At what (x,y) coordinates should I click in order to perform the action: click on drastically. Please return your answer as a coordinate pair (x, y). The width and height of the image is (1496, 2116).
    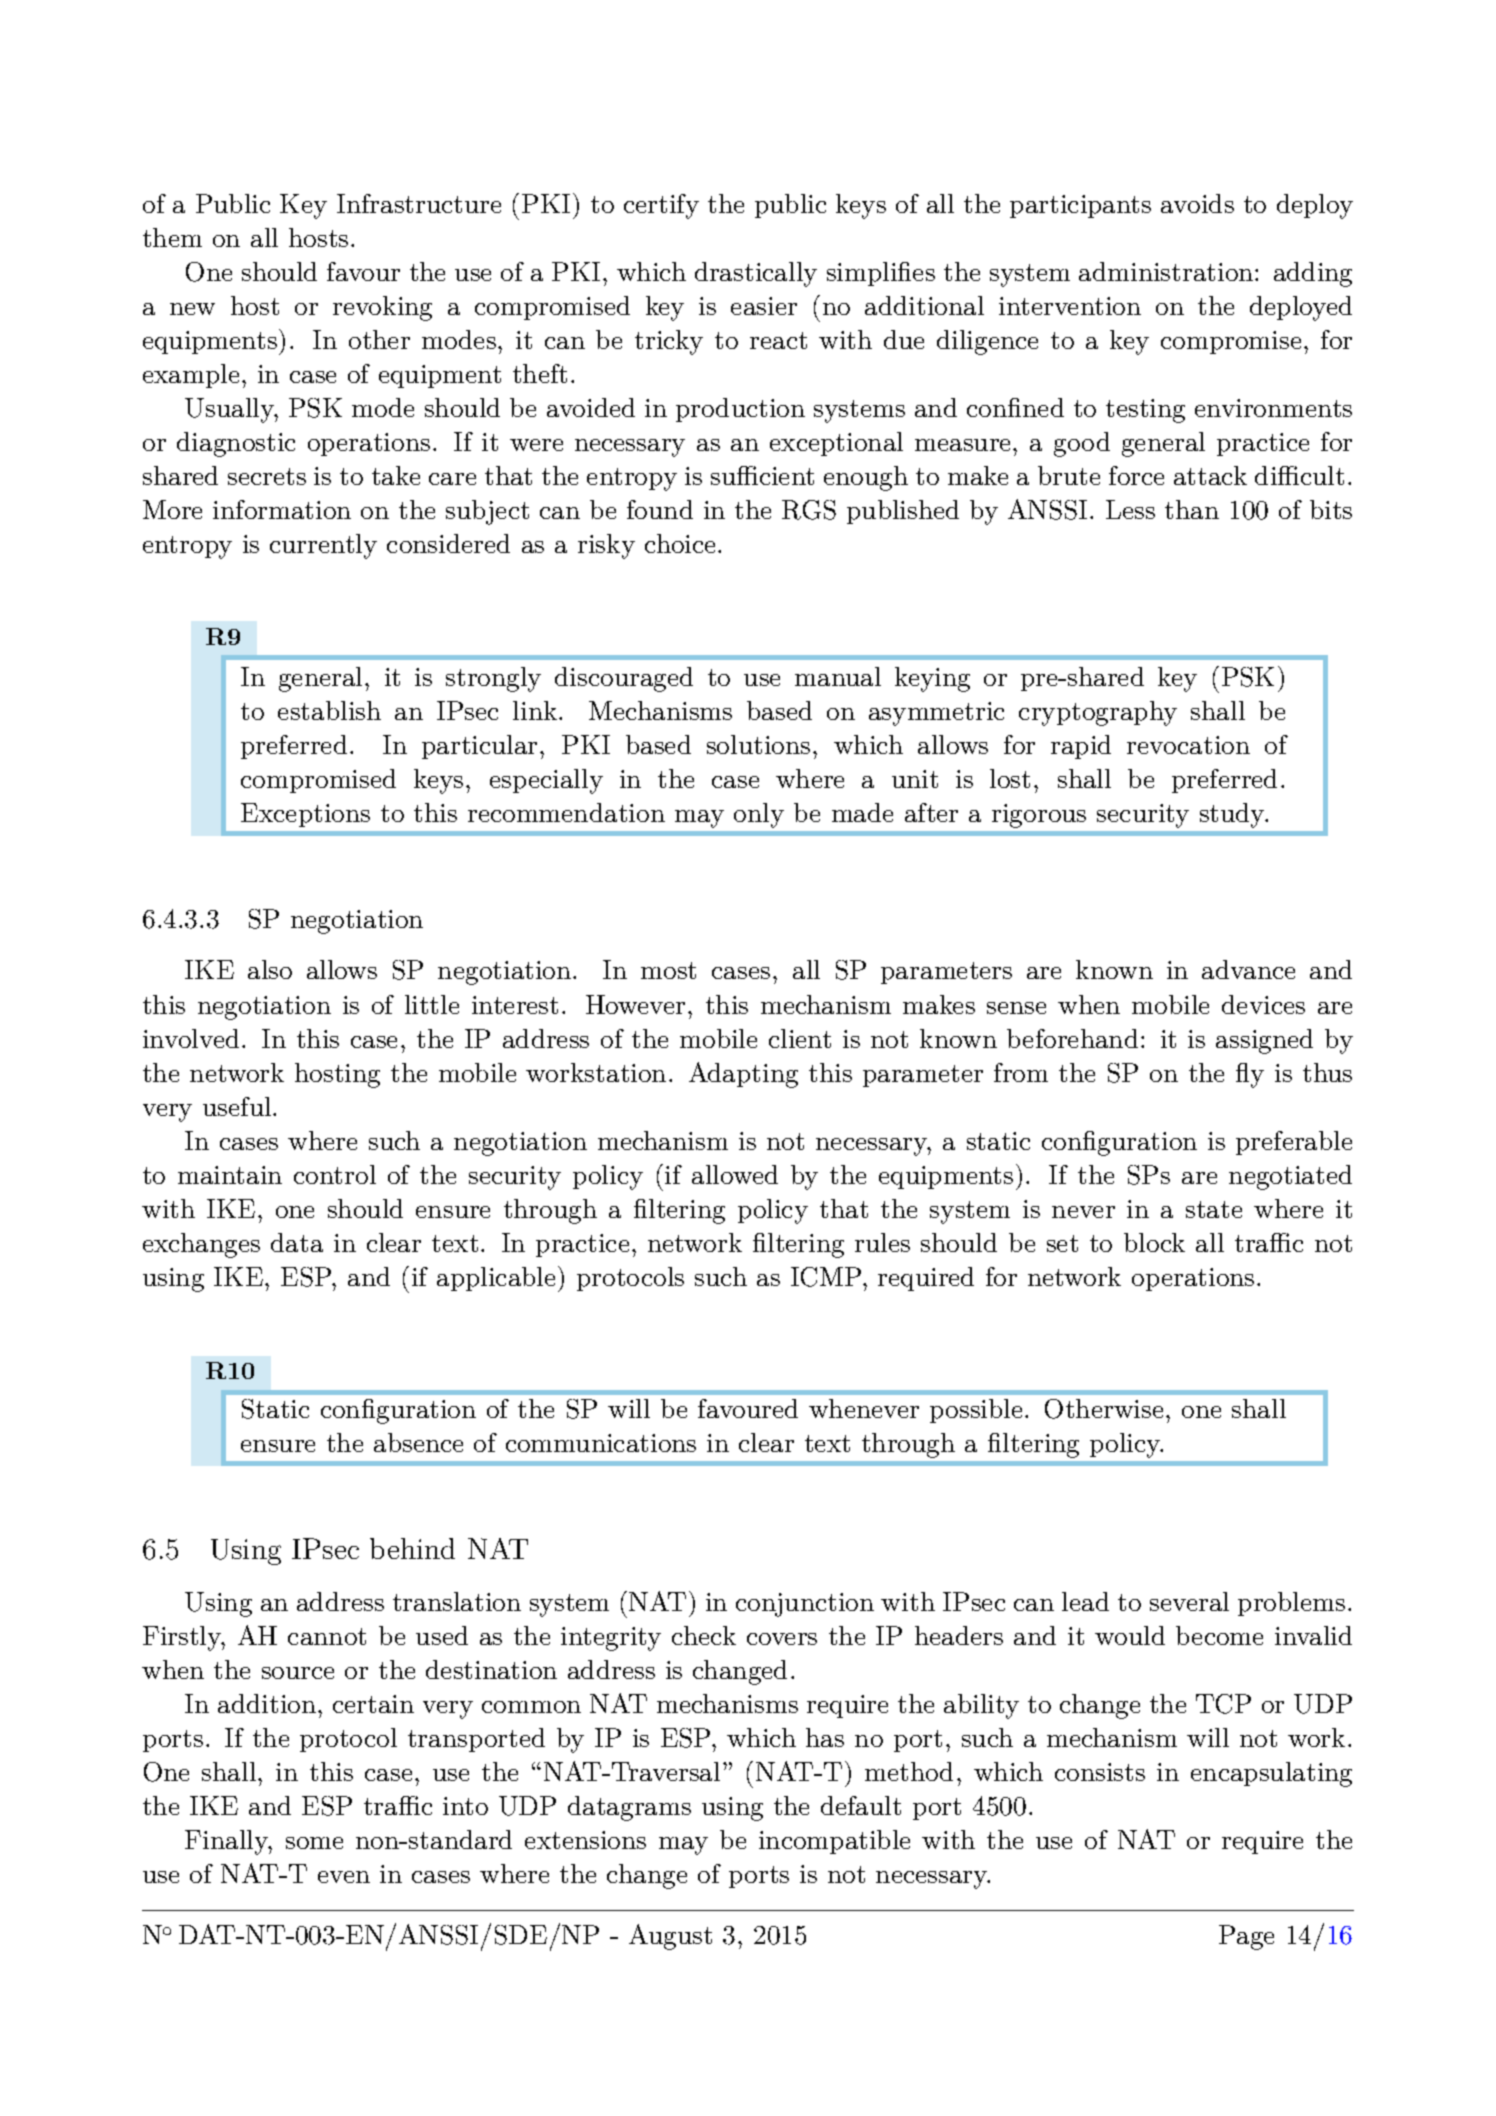
    Looking at the image, I should click on (756, 274).
